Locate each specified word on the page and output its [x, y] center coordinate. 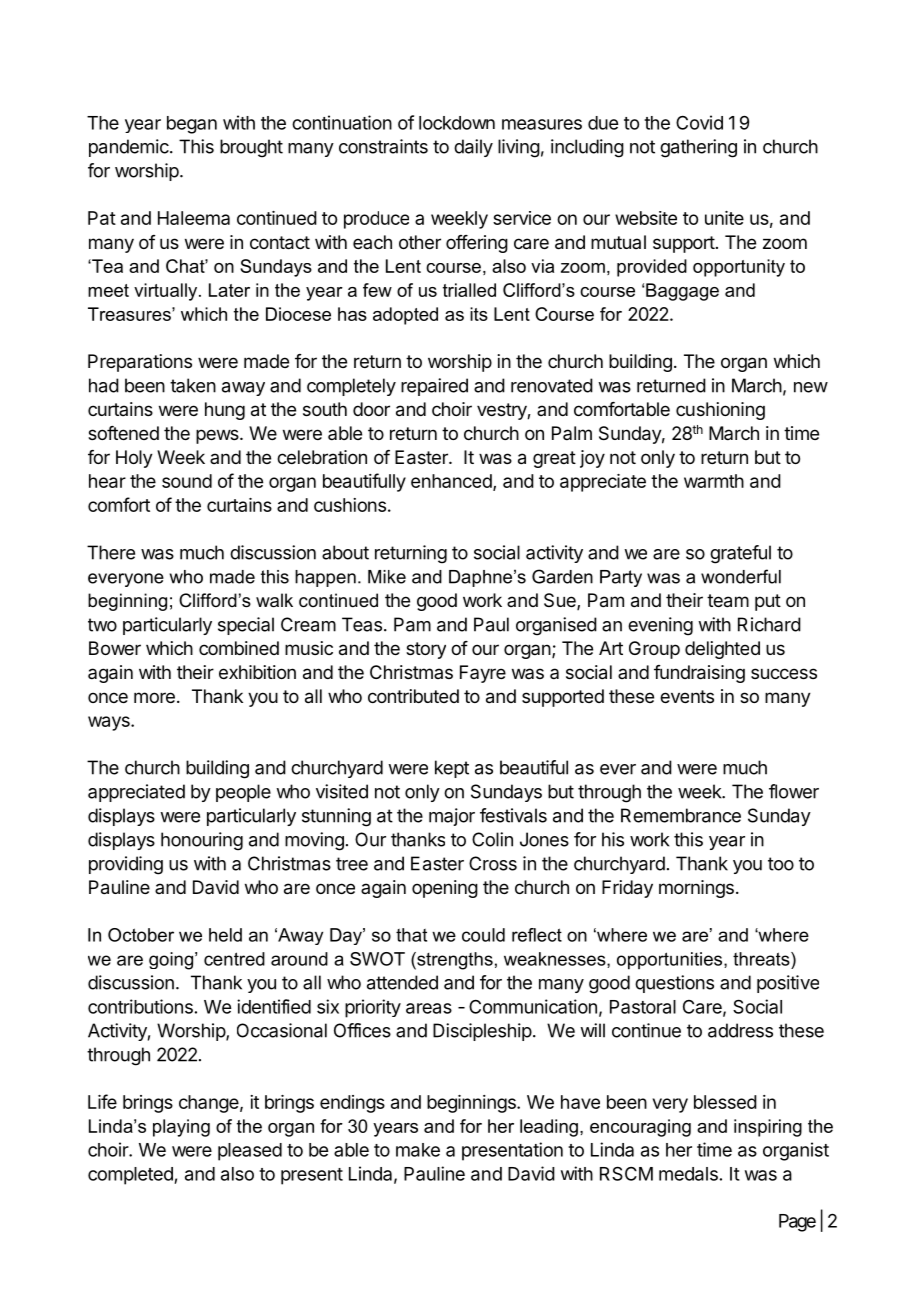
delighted [722, 650]
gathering [698, 148]
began [192, 125]
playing [181, 1128]
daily [473, 148]
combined [239, 648]
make [418, 1150]
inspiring [768, 1128]
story [426, 650]
